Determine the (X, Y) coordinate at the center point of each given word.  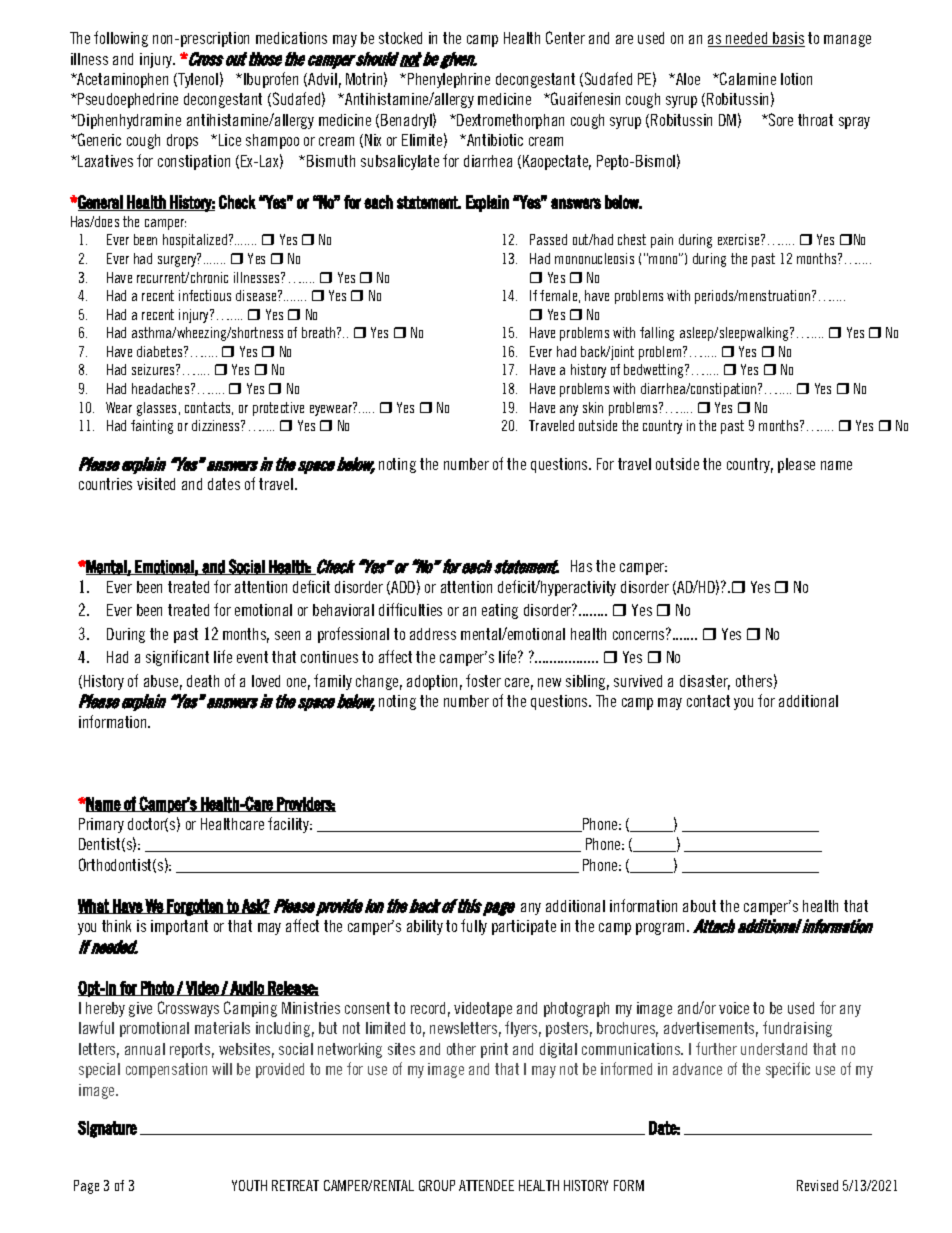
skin (593, 407)
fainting (152, 427)
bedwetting (655, 371)
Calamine (747, 78)
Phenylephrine (449, 80)
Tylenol (197, 80)
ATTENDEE (486, 1185)
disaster (705, 682)
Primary (101, 825)
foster (483, 680)
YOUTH (249, 1185)
